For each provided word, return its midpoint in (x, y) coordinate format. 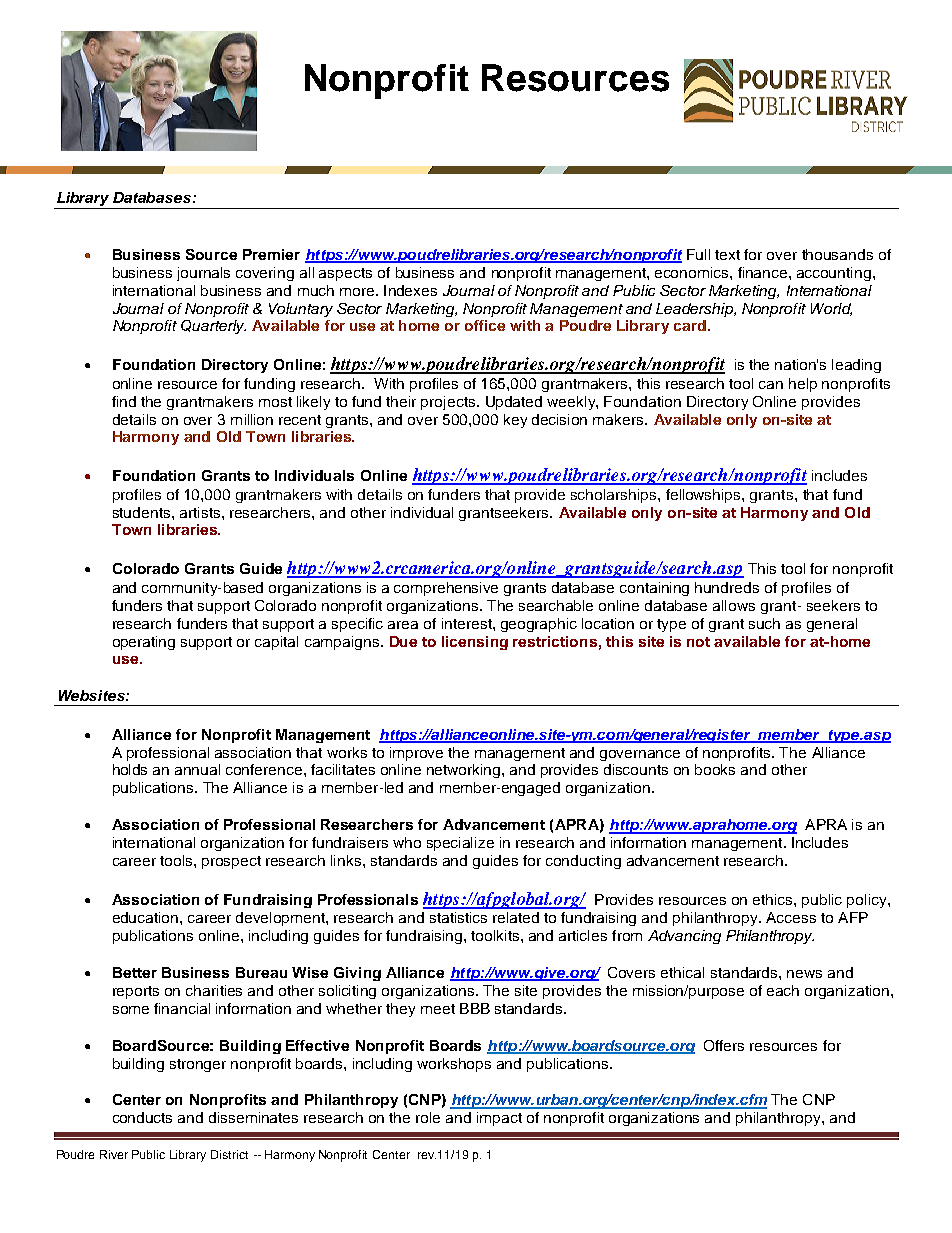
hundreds (727, 587)
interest (468, 623)
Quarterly (213, 327)
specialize (460, 844)
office (485, 325)
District (229, 1154)
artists (201, 512)
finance (764, 272)
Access (791, 917)
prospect (231, 862)
